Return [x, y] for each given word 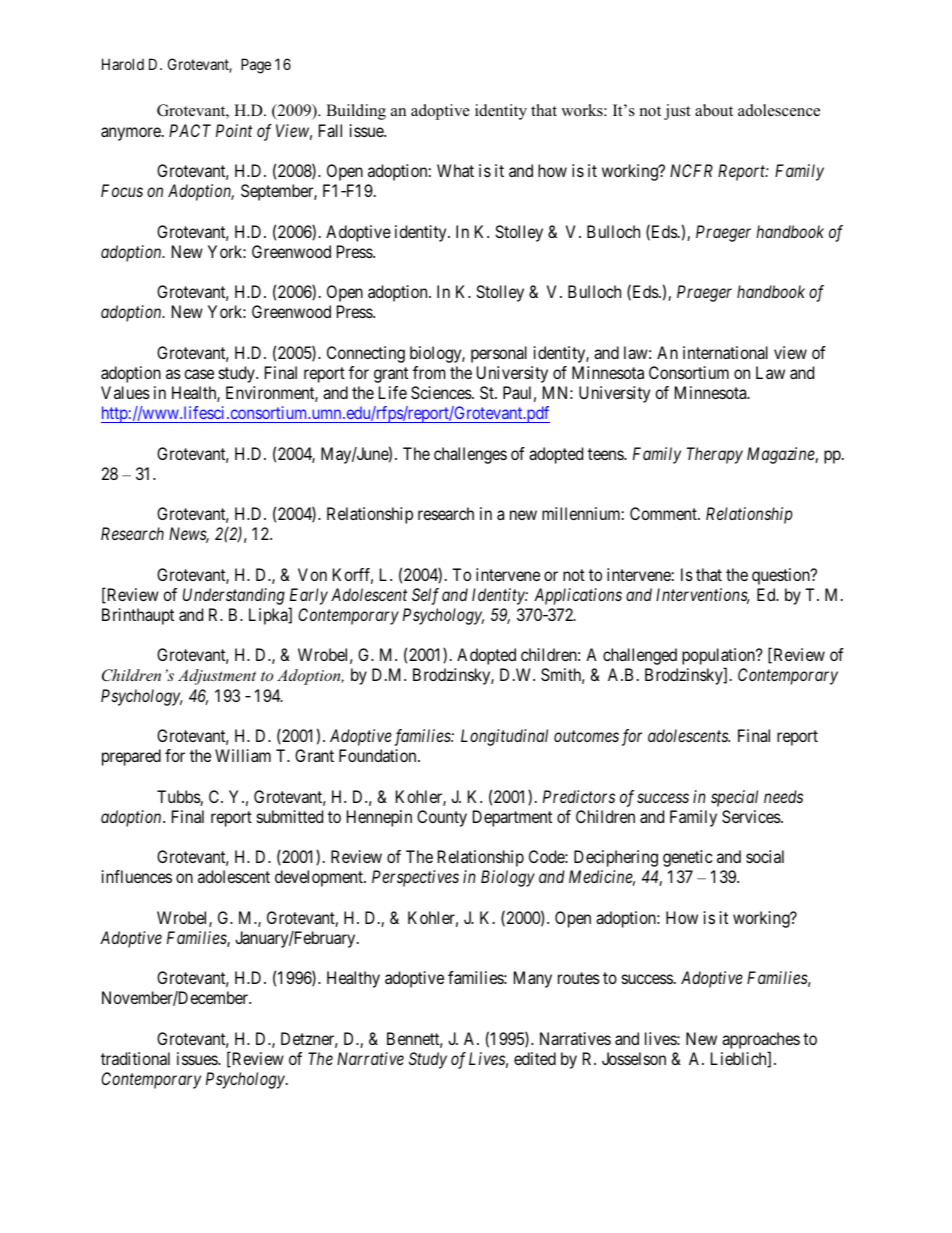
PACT [190, 130]
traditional [135, 1058]
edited [535, 1058]
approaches [761, 1040]
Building [356, 112]
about [714, 110]
